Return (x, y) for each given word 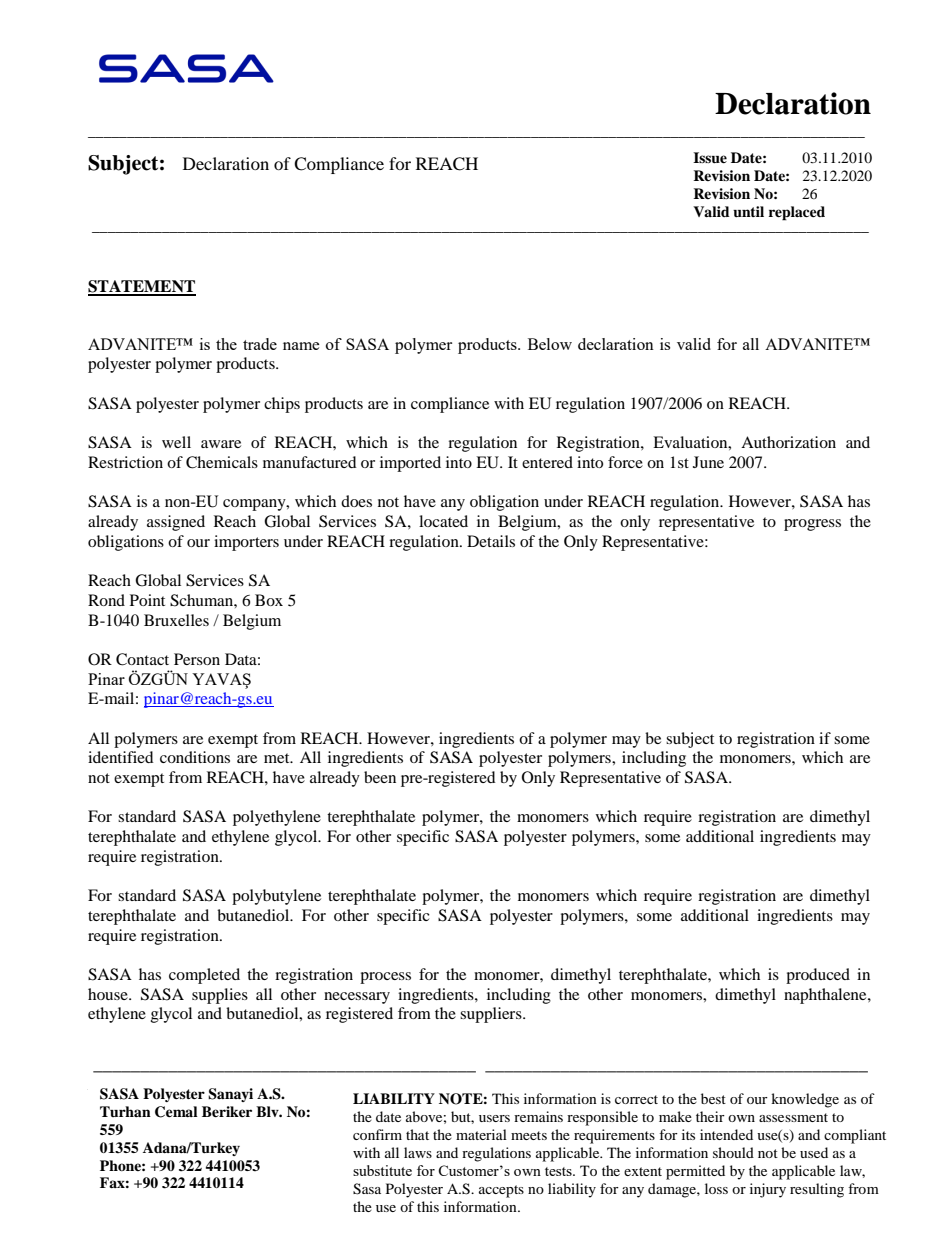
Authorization (788, 442)
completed (204, 976)
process (385, 978)
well (176, 442)
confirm (377, 1134)
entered (547, 462)
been (380, 777)
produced (818, 976)
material (481, 1134)
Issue (710, 158)
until (748, 212)
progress (812, 525)
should (733, 1152)
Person (197, 659)
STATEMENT (142, 287)
